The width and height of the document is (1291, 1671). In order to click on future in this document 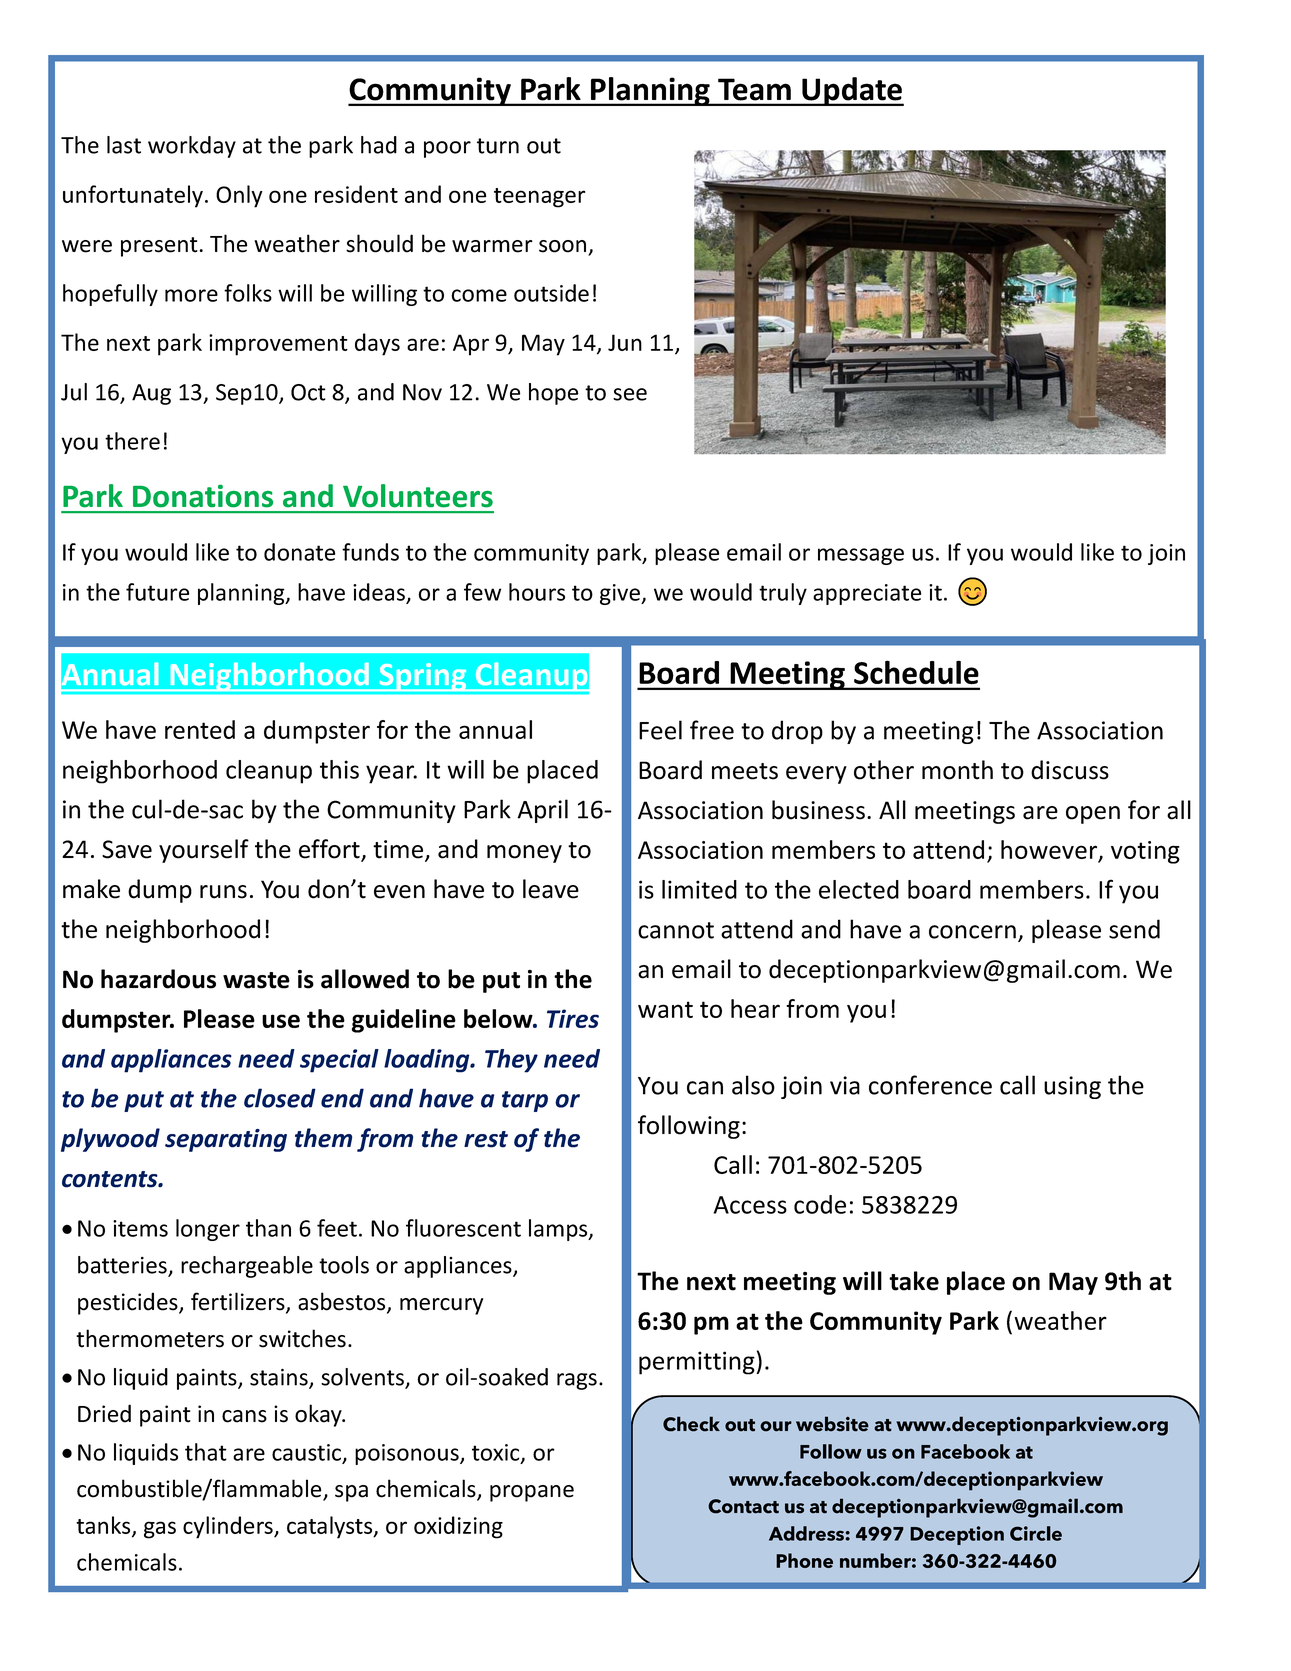, I will do `click(157, 592)`.
